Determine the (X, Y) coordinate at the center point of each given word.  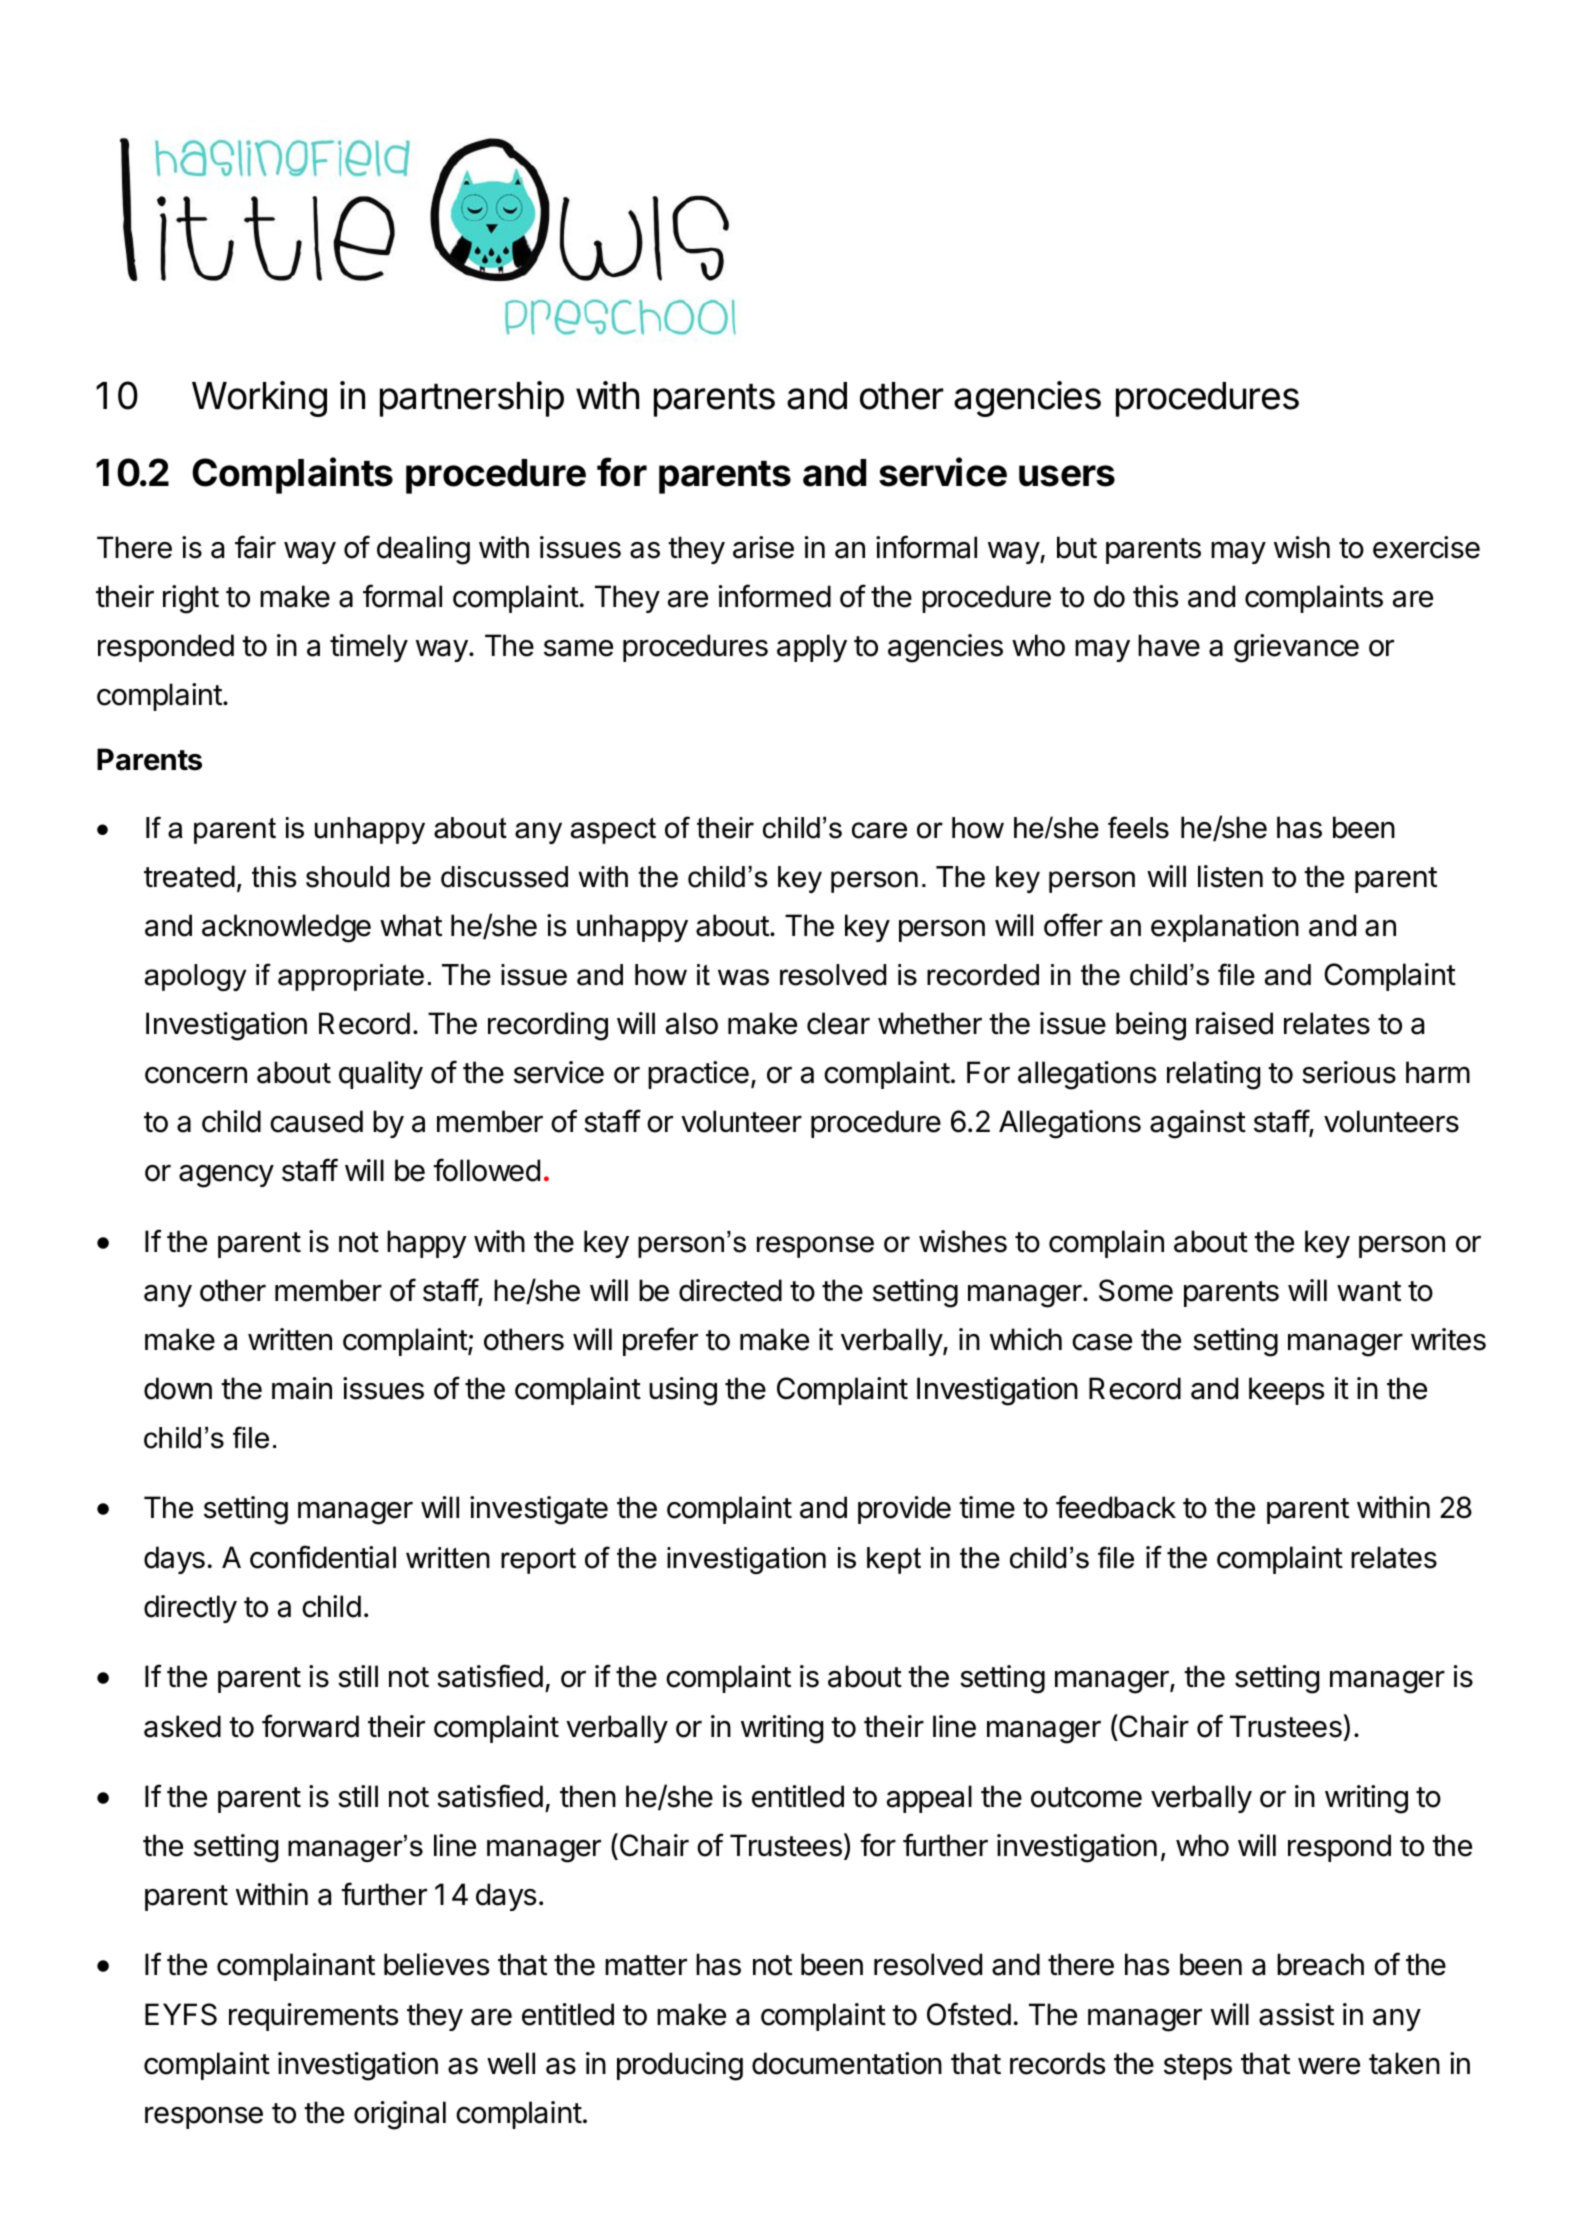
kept (894, 1560)
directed (730, 1290)
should (347, 877)
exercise (1426, 547)
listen (1230, 876)
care (879, 830)
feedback (1116, 1507)
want (1369, 1291)
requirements (313, 2017)
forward (310, 1726)
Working (259, 399)
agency (226, 1176)
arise (763, 547)
